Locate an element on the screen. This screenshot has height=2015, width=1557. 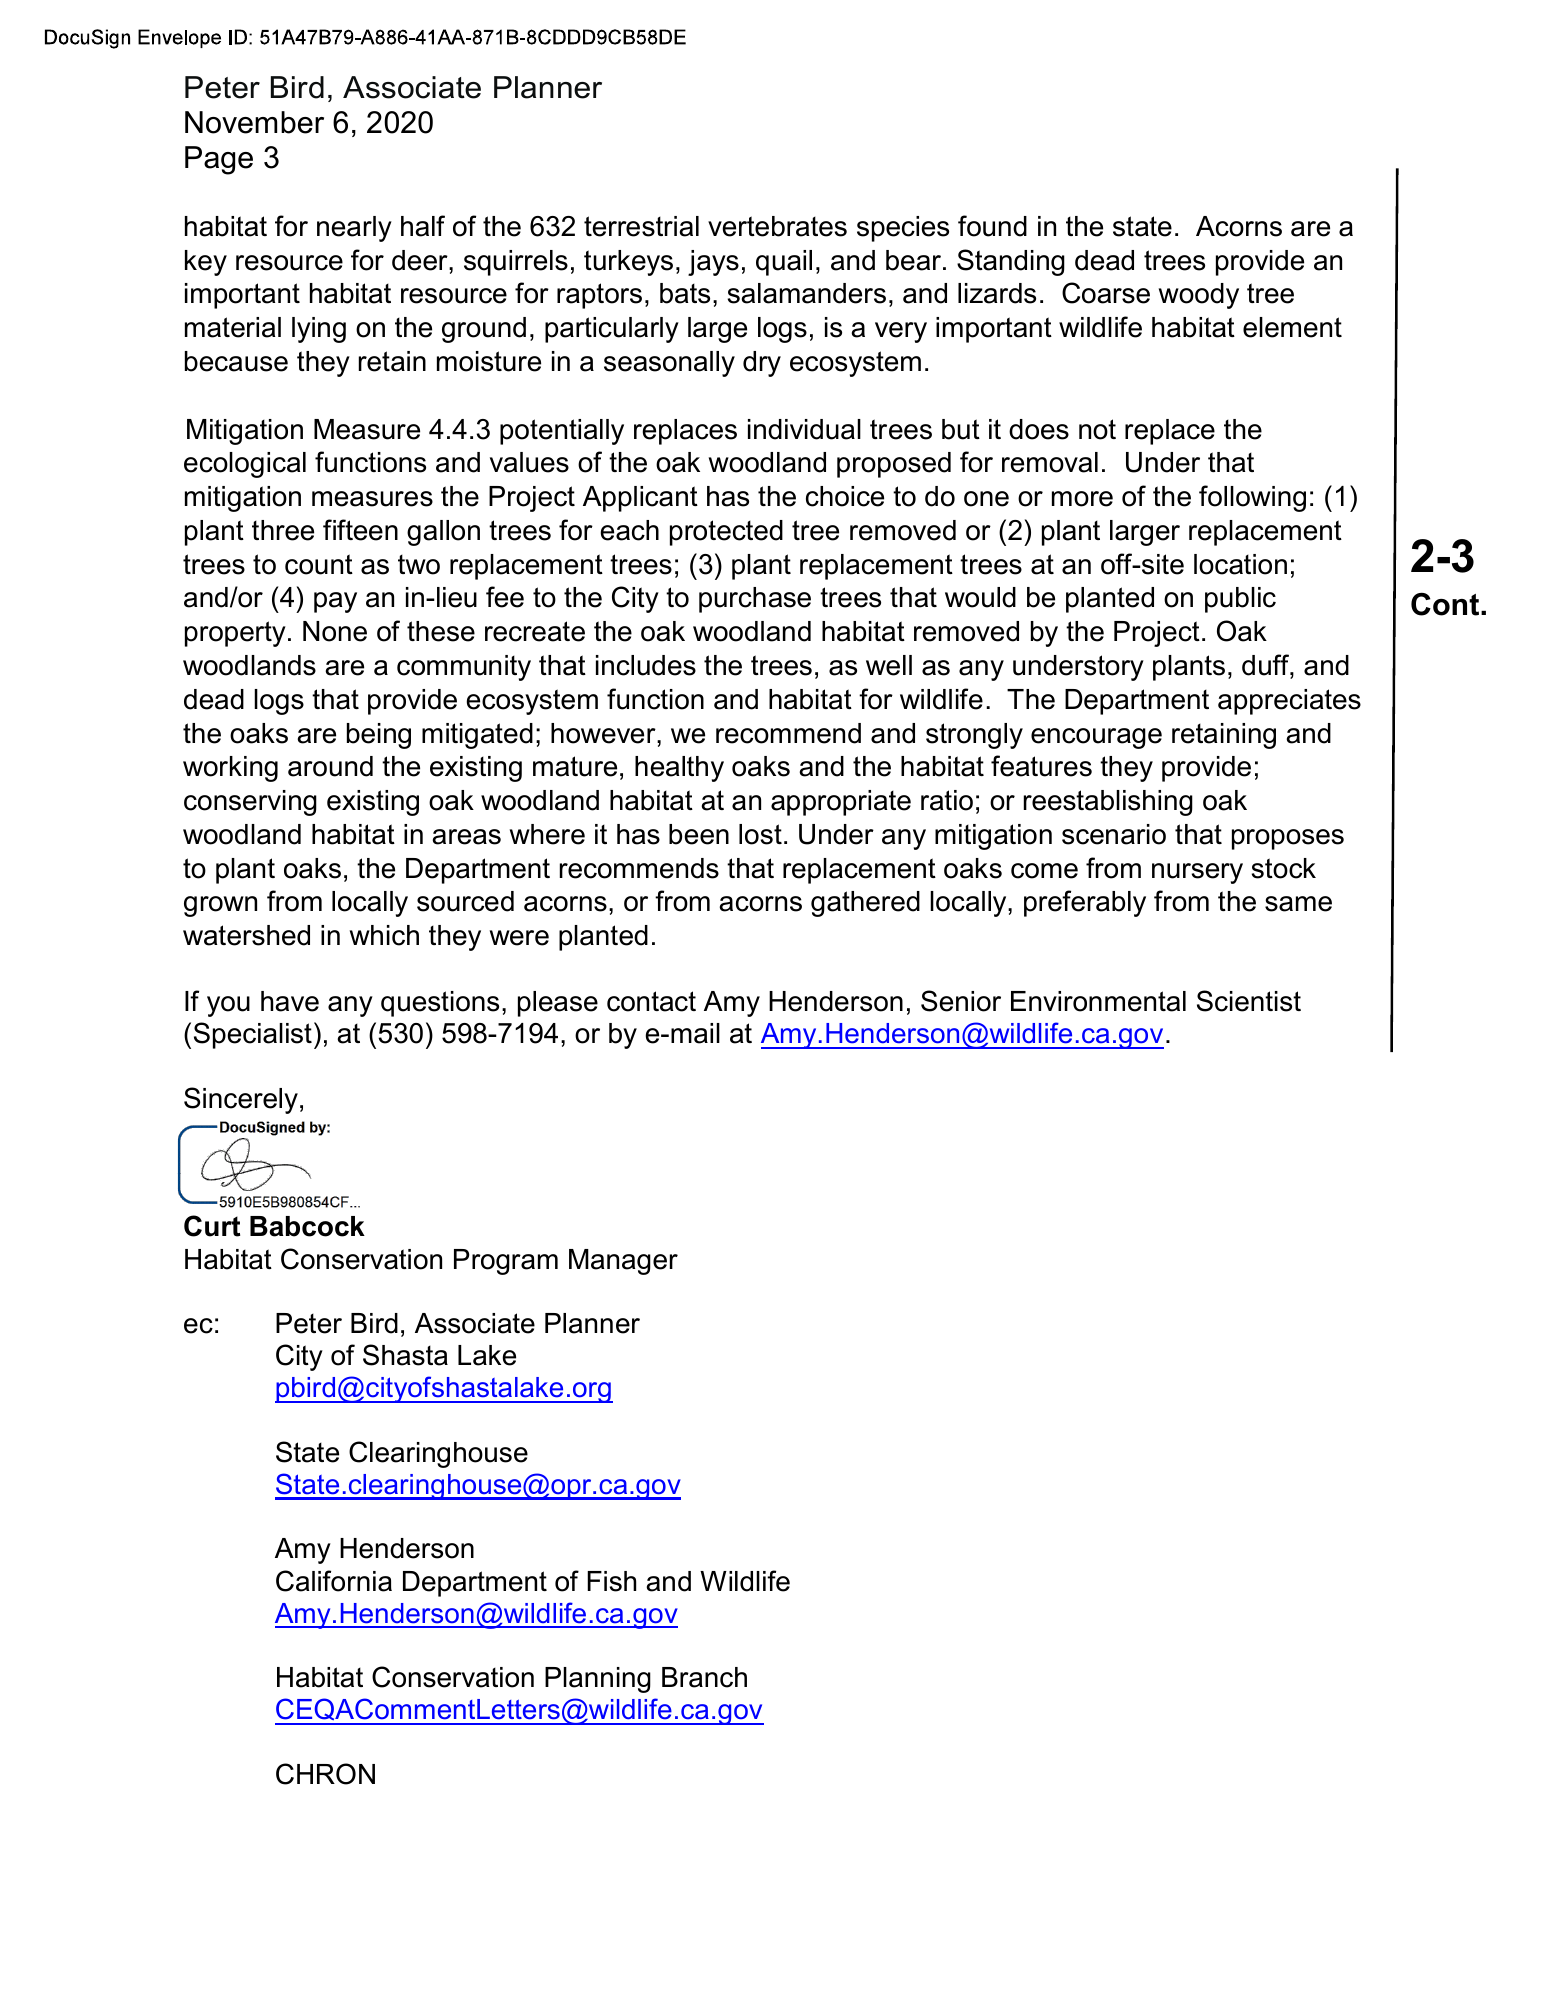
woody is located at coordinates (1199, 296).
